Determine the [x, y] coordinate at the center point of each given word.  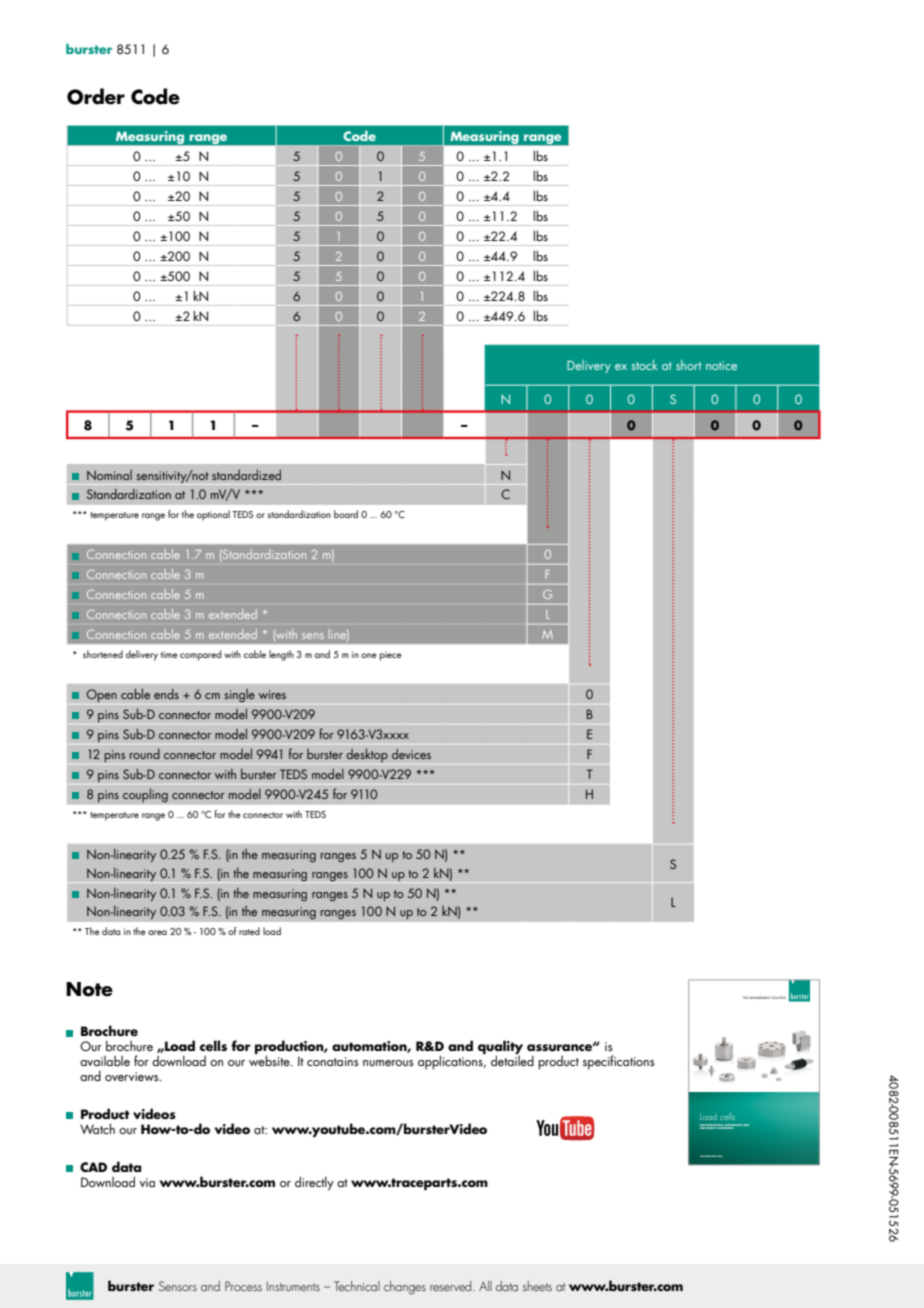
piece [391, 656]
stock [645, 365]
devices [411, 753]
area [157, 932]
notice [721, 365]
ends [166, 694]
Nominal [109, 475]
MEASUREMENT [760, 997]
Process [243, 1286]
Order [96, 96]
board [346, 514]
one [369, 655]
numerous [388, 1063]
